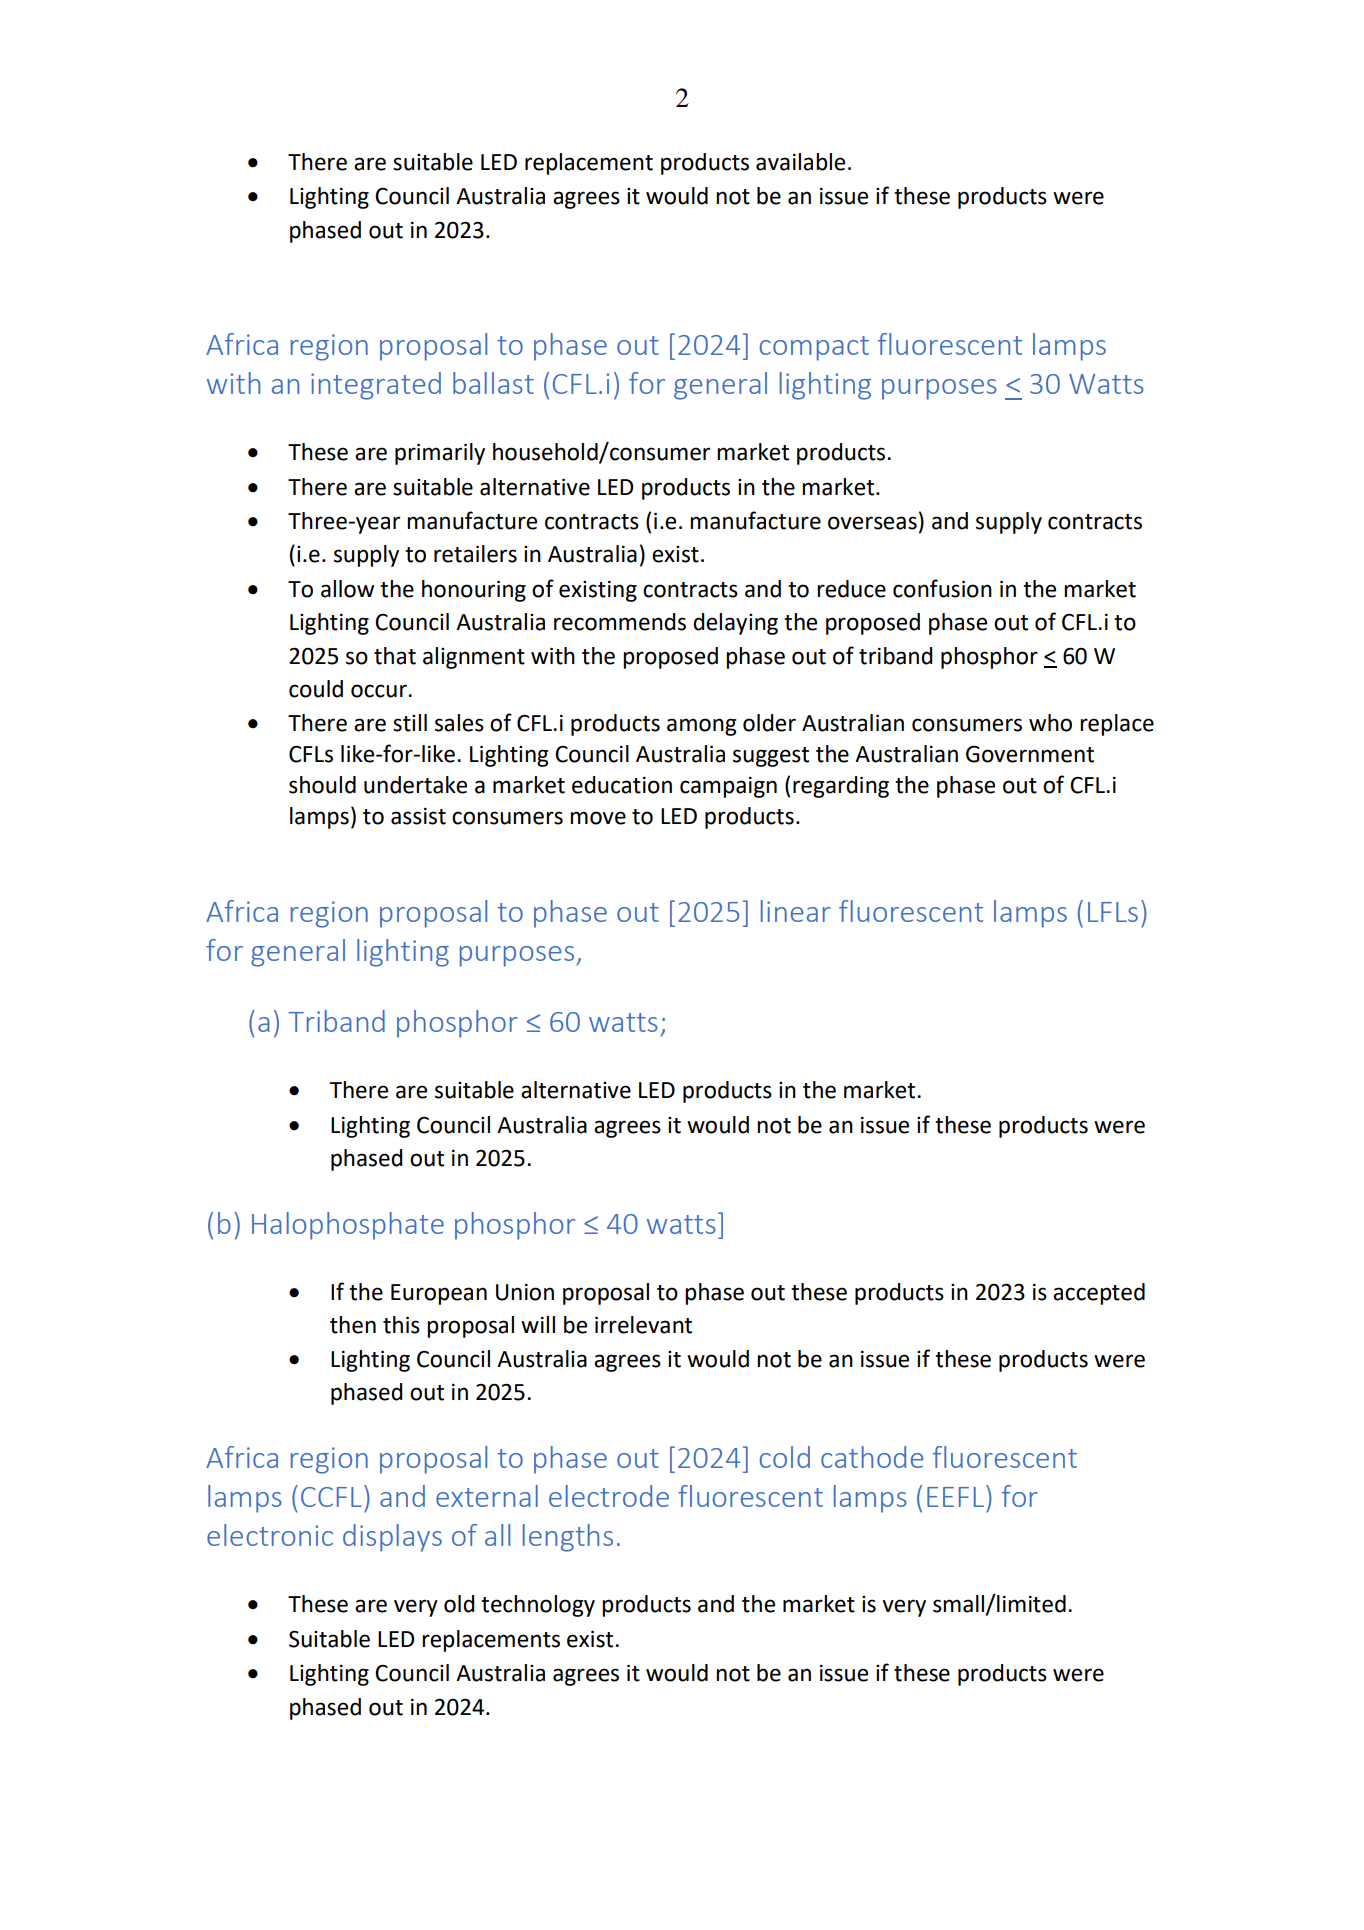  I want to click on irrelevant, so click(643, 1325).
